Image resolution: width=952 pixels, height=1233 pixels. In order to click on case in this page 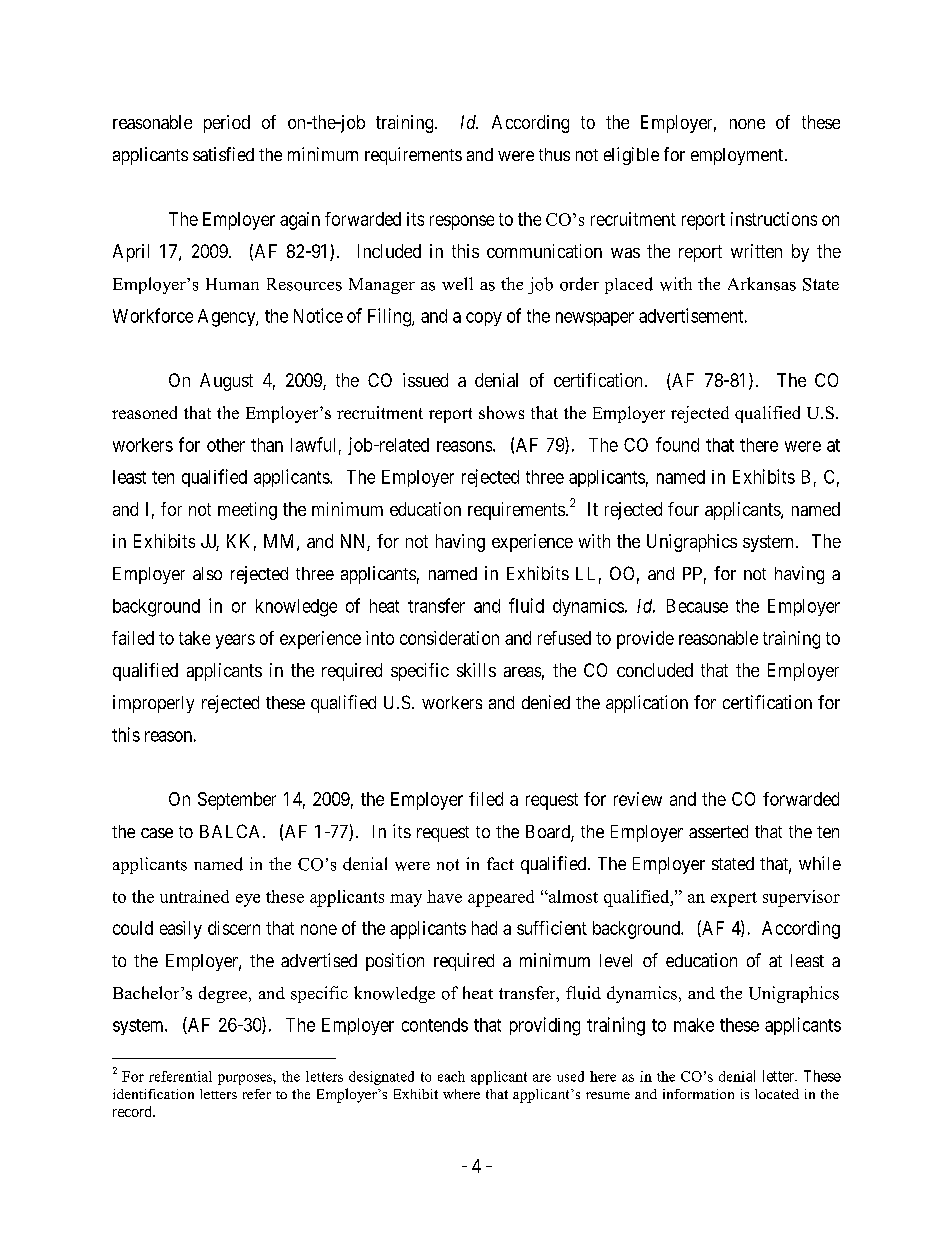, I will do `click(157, 833)`.
